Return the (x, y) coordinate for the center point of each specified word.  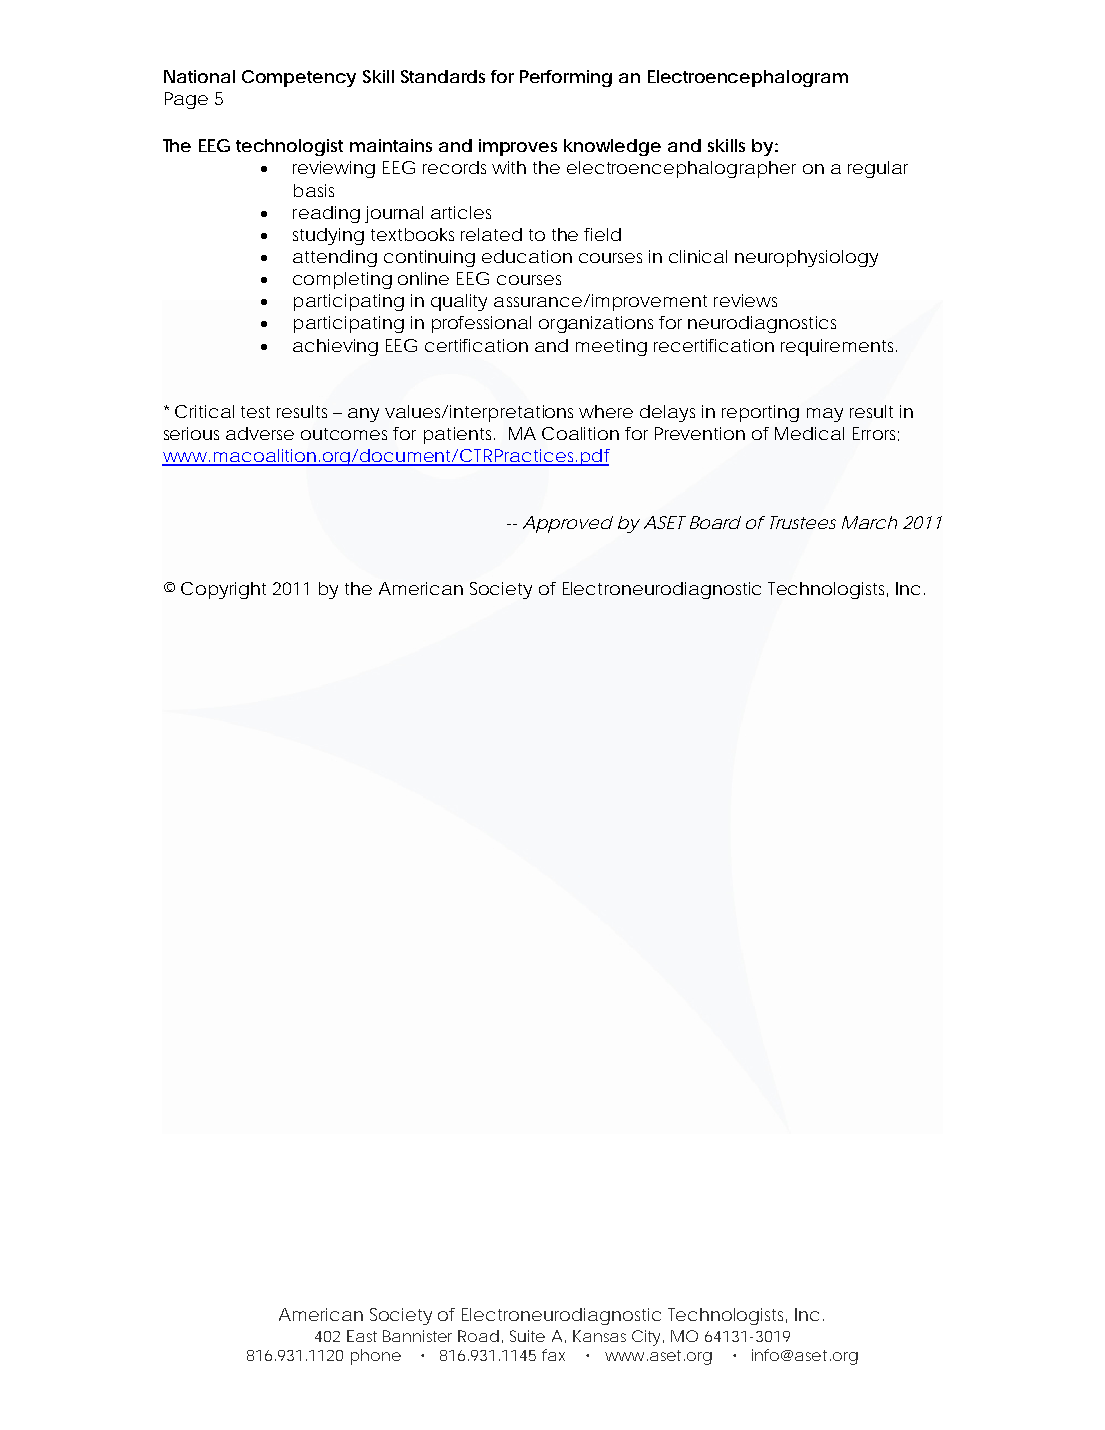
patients (459, 435)
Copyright (223, 590)
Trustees (803, 522)
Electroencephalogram (748, 78)
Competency (299, 78)
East (362, 1336)
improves (518, 147)
